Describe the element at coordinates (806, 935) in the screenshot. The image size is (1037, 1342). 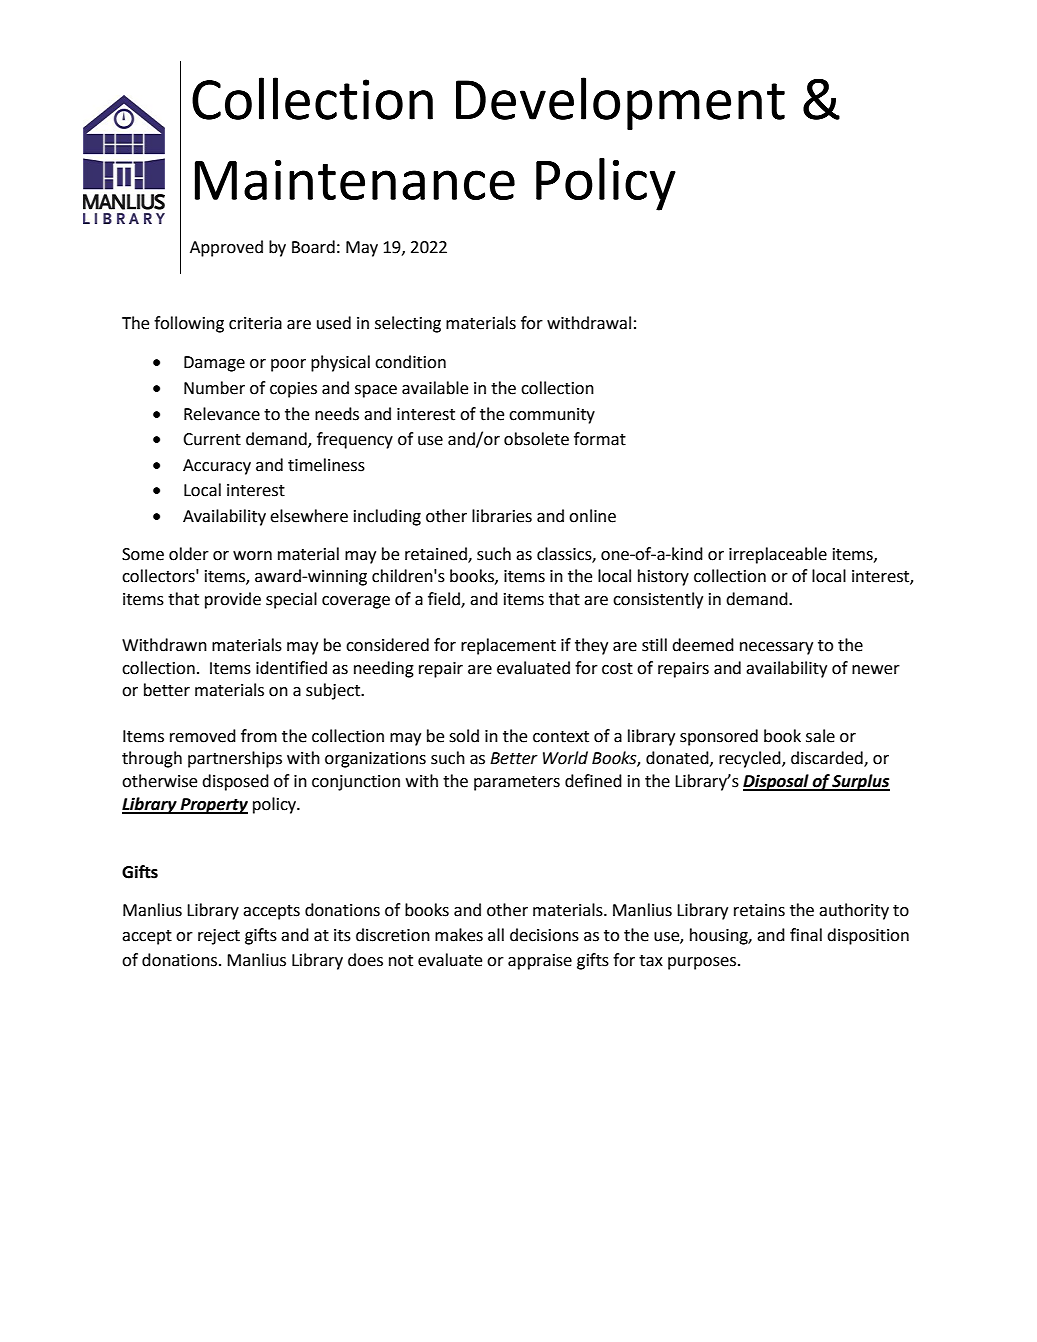
I see `final` at that location.
